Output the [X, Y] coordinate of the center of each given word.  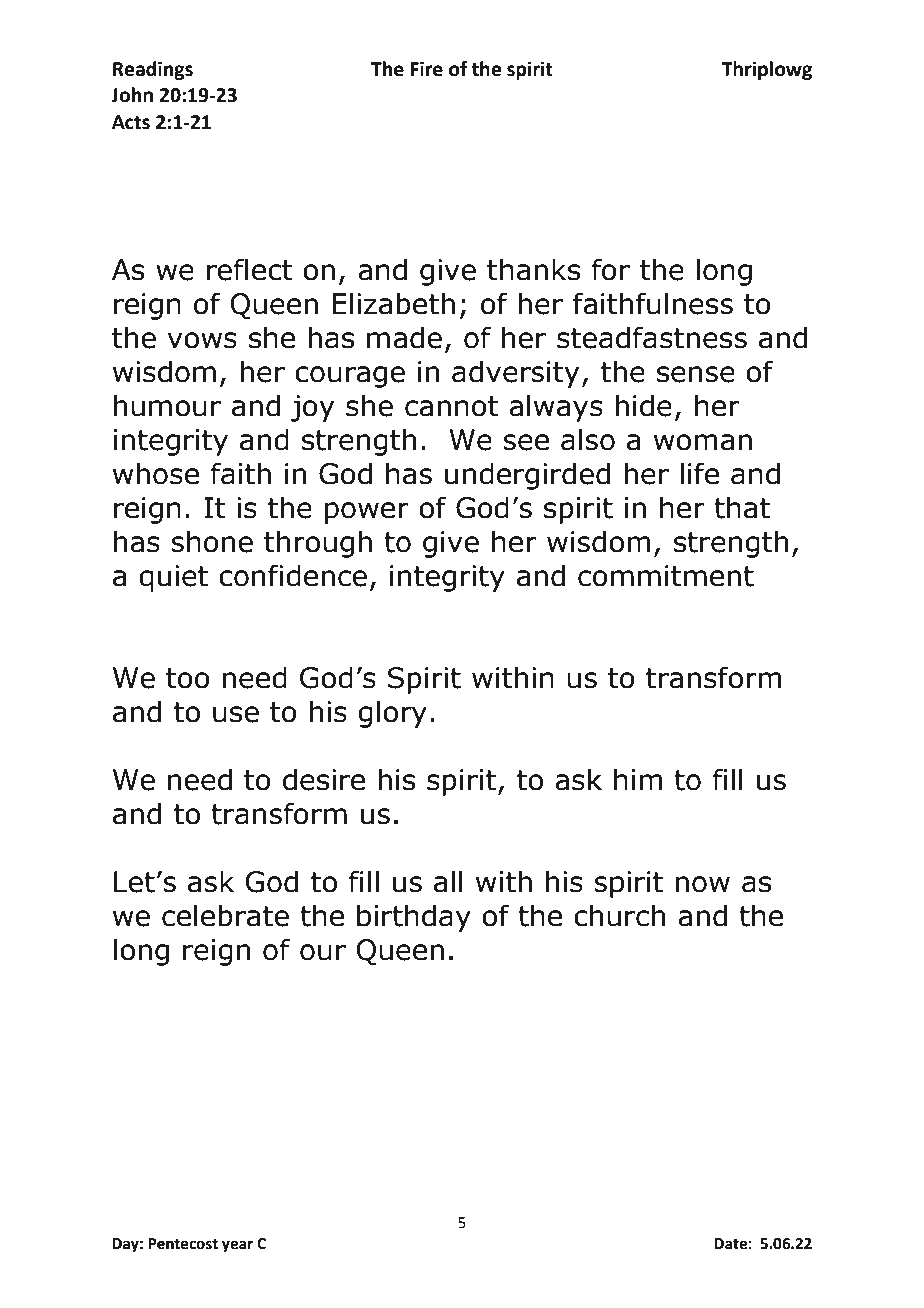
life [700, 473]
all [448, 881]
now [702, 884]
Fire [426, 69]
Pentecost [183, 1244]
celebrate [225, 915]
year [237, 1246]
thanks [533, 269]
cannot [452, 406]
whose [156, 473]
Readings [153, 70]
